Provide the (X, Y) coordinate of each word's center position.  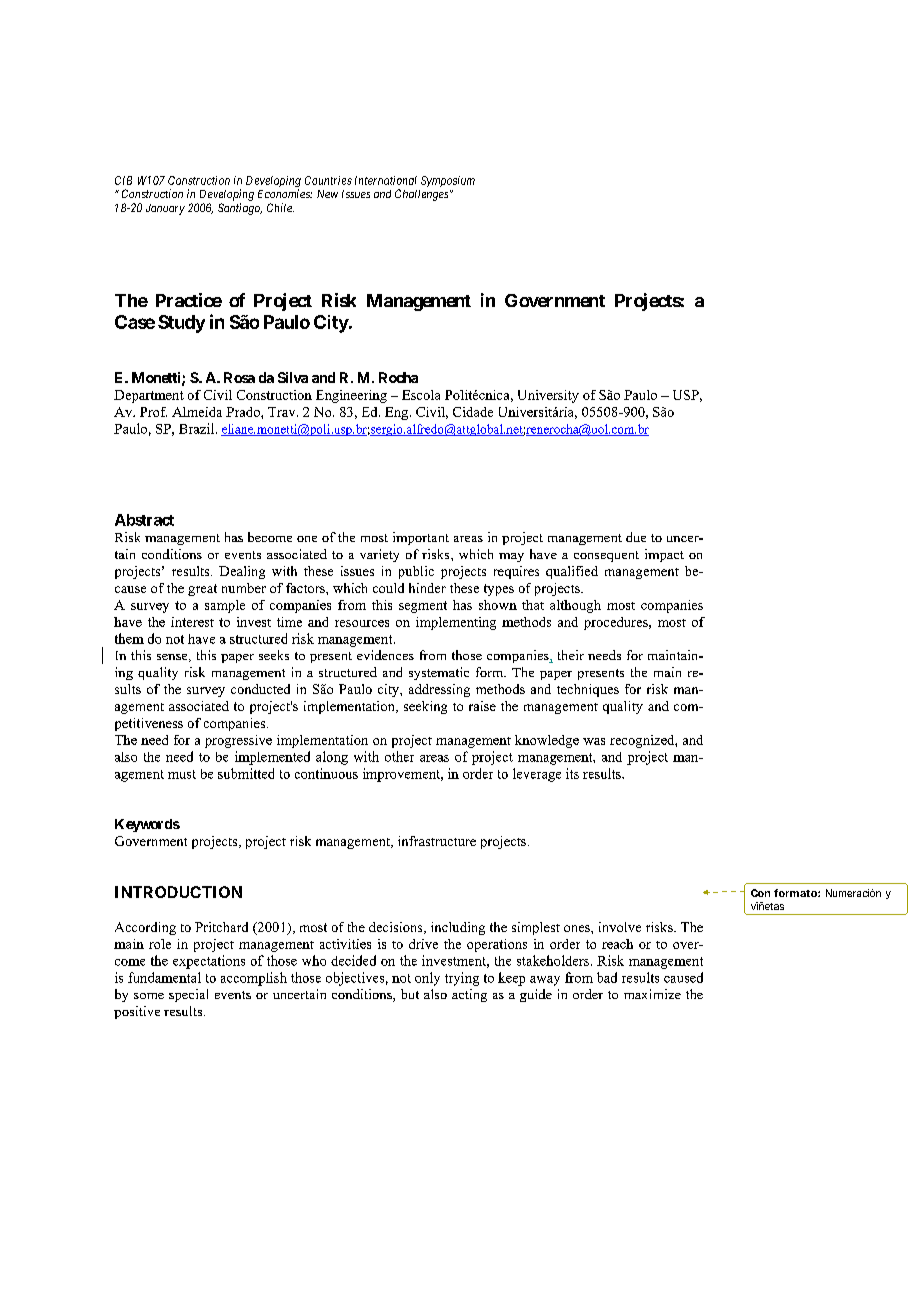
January (165, 209)
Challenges (423, 195)
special (188, 995)
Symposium (448, 181)
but (410, 994)
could (388, 588)
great (202, 590)
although (575, 606)
